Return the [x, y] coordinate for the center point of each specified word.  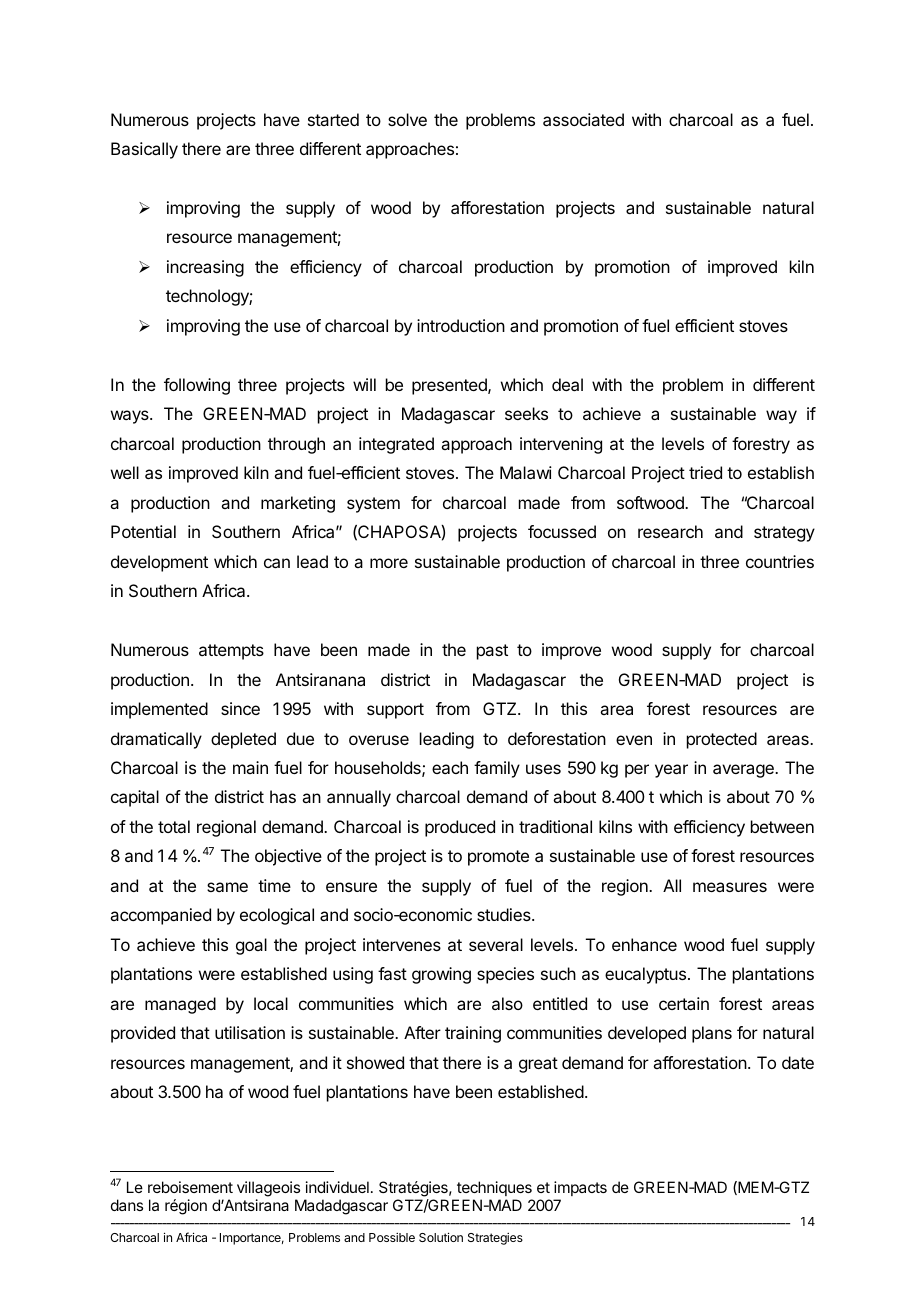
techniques [494, 1190]
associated [583, 119]
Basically [144, 150]
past [492, 652]
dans [127, 1205]
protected [722, 740]
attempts [231, 652]
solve [407, 119]
